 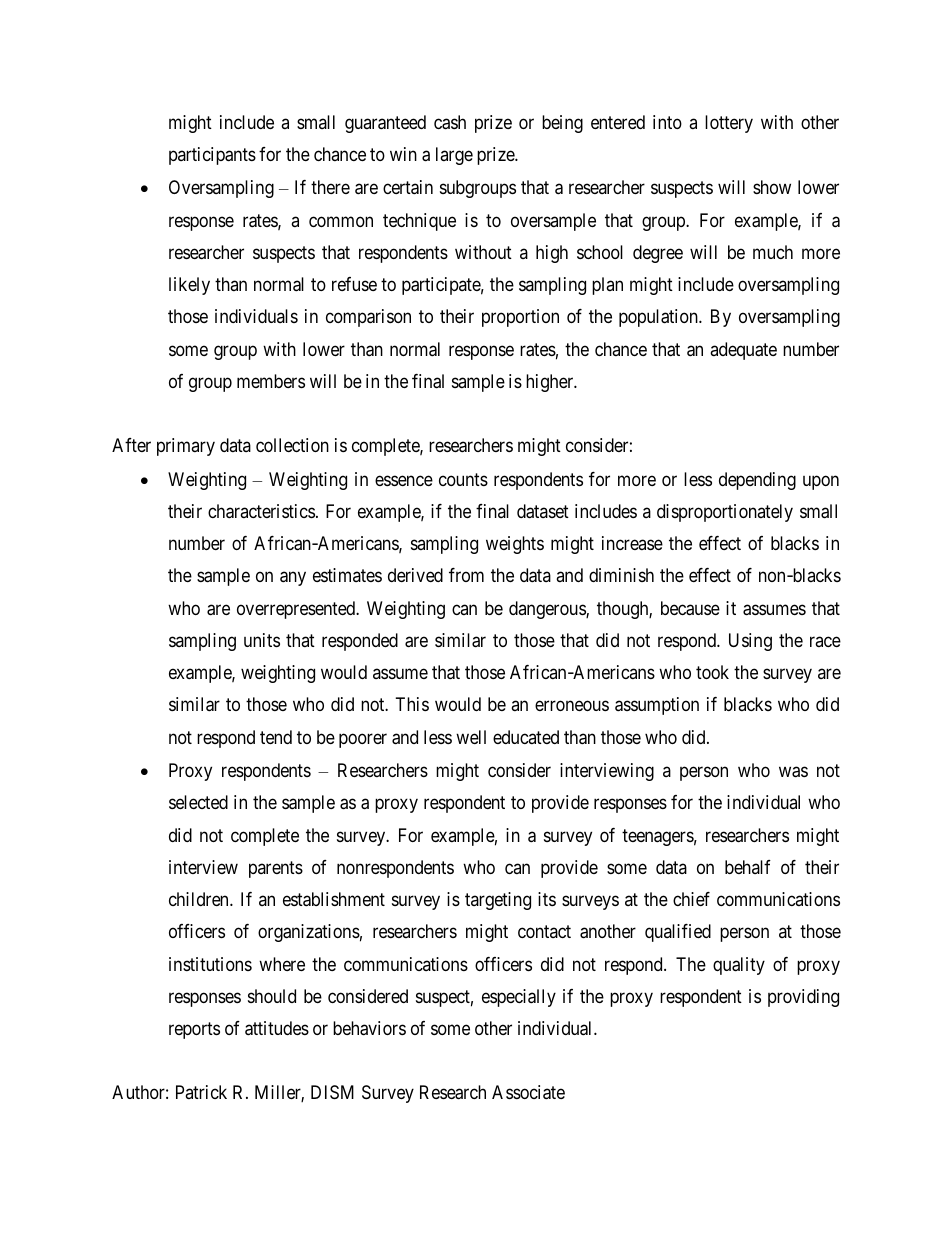 I want to click on selected, so click(x=198, y=802).
